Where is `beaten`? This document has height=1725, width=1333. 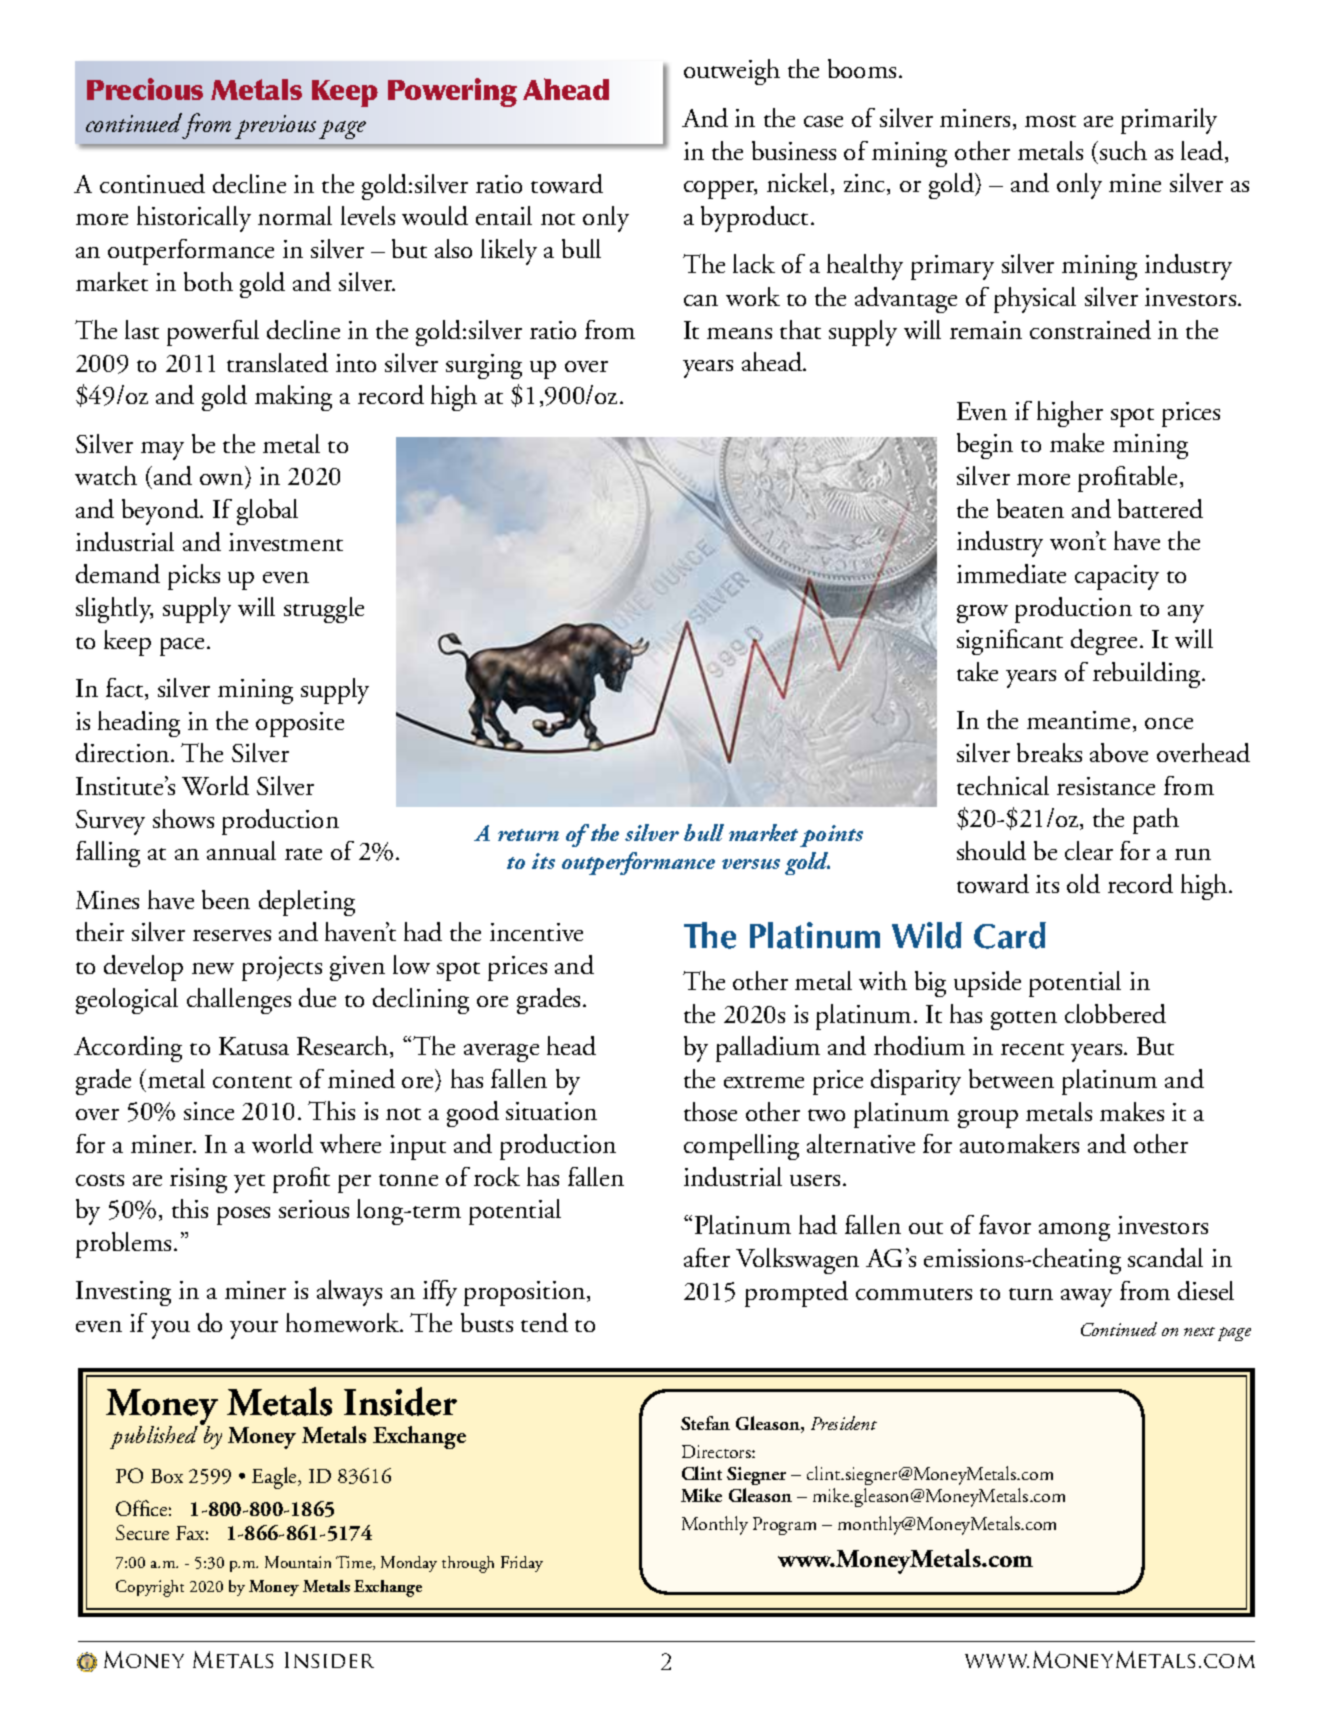 beaten is located at coordinates (1030, 508).
